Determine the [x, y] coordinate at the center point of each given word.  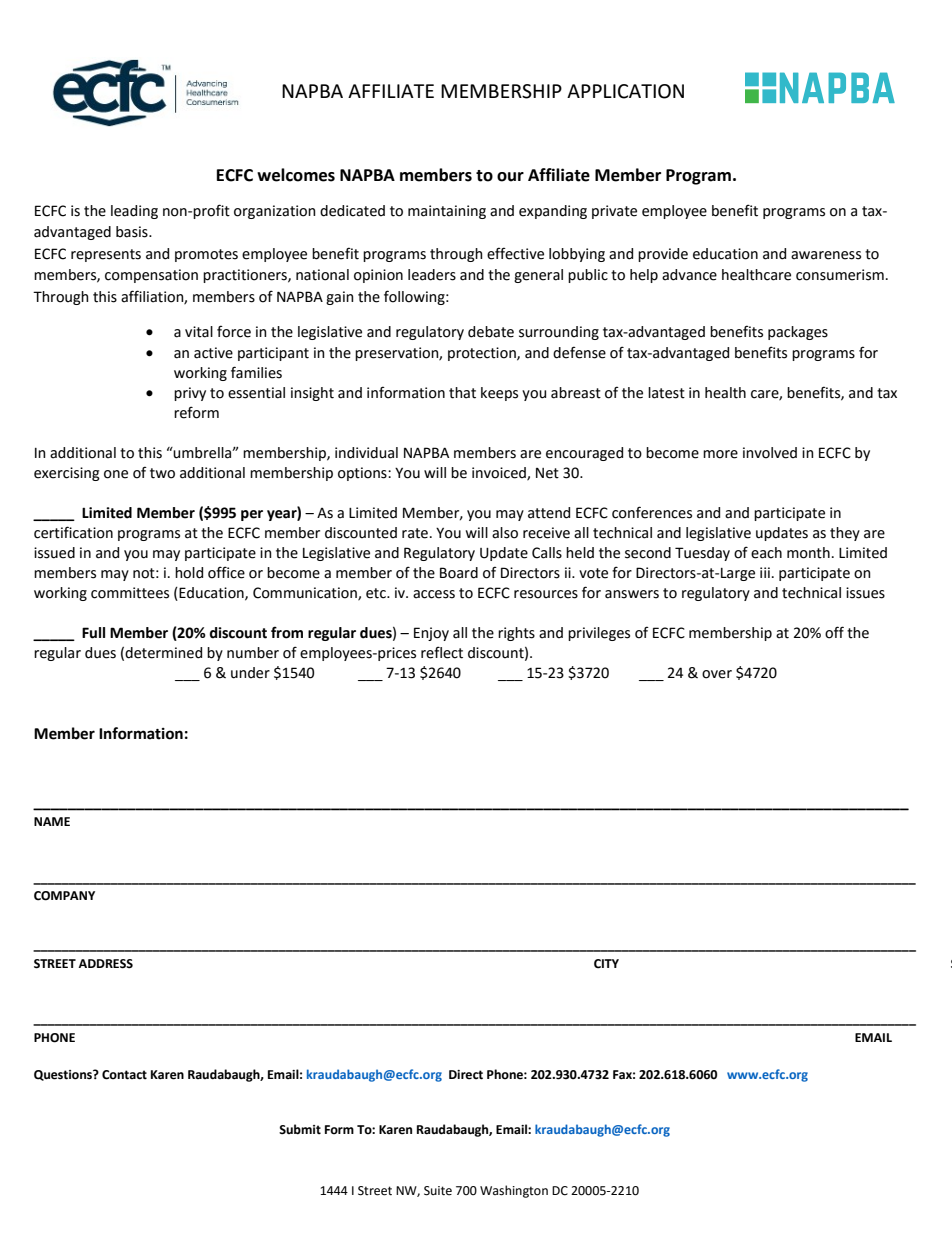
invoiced [500, 474]
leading [134, 212]
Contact [124, 1075]
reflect [442, 652]
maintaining [447, 212]
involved [770, 453]
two [162, 473]
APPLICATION [625, 91]
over [717, 674]
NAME [52, 821]
